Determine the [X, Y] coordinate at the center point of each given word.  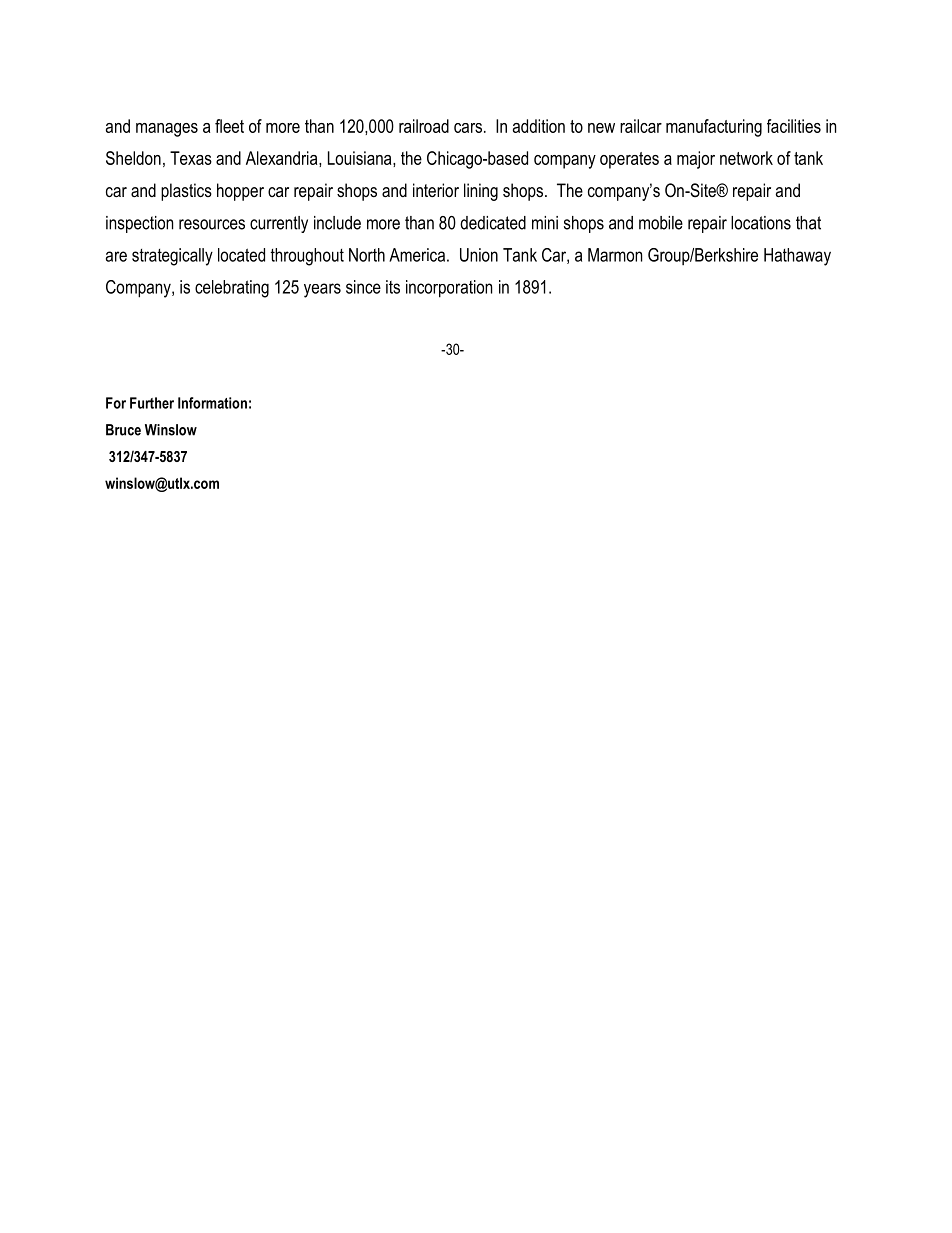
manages [167, 130]
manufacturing [714, 128]
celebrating [232, 289]
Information [212, 403]
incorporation [449, 289]
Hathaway [797, 257]
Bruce [123, 430]
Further [152, 403]
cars [469, 128]
